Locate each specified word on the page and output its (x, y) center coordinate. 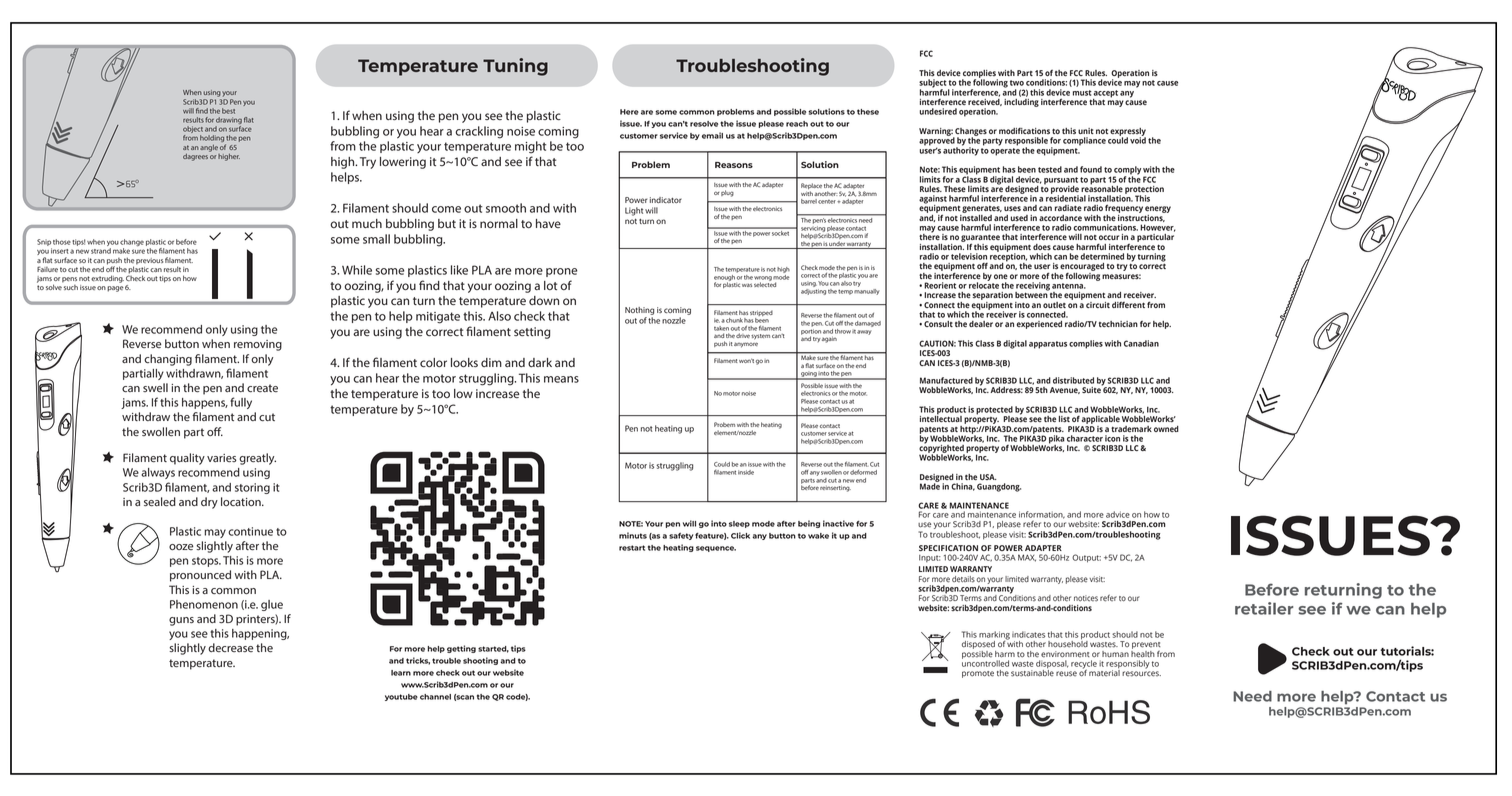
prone (561, 272)
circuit (1098, 305)
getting (461, 649)
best (228, 111)
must (1082, 93)
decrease (231, 647)
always (158, 473)
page (115, 289)
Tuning (515, 67)
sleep (739, 524)
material (1104, 673)
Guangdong (999, 487)
